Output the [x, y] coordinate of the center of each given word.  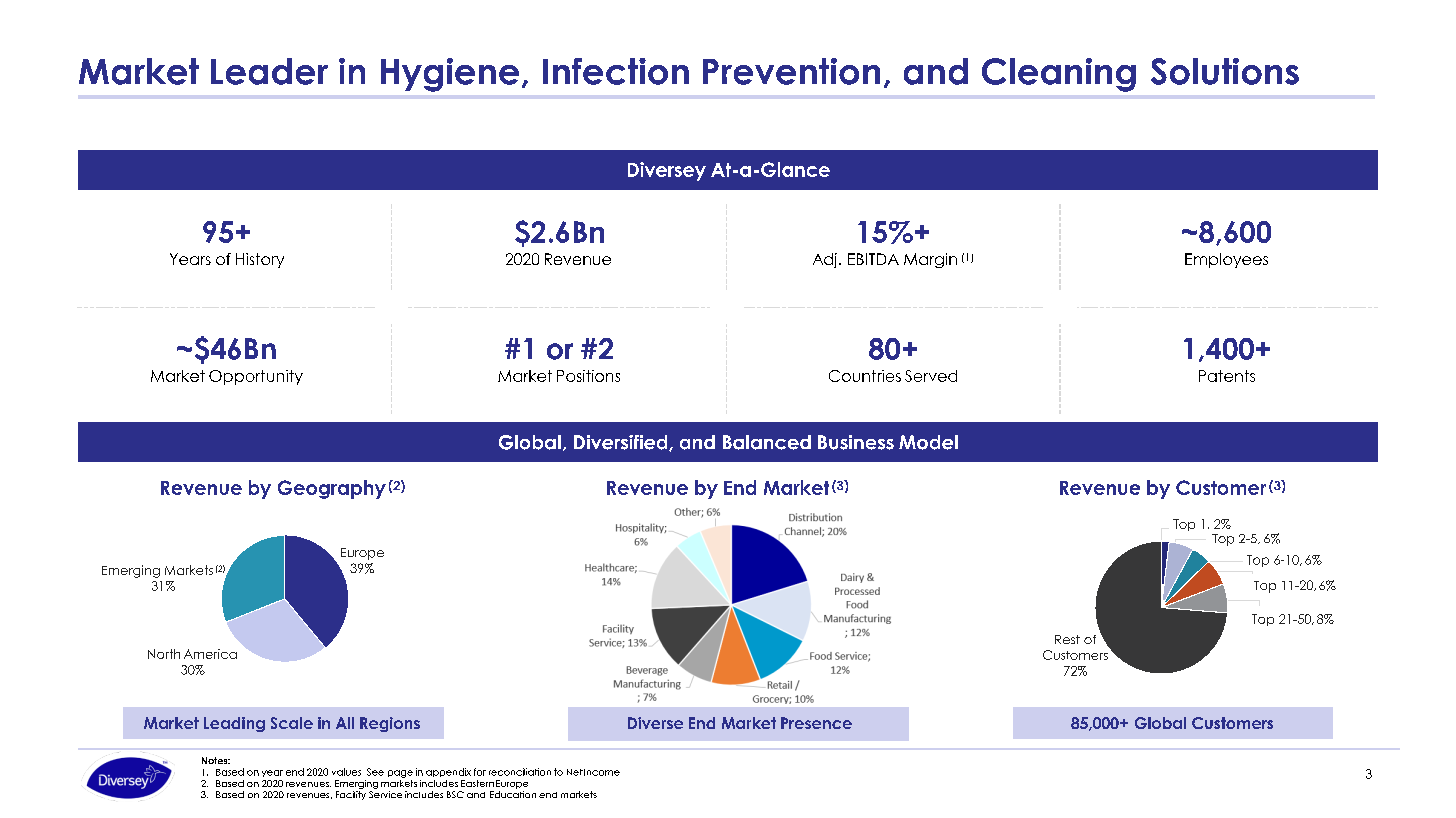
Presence [816, 723]
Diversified [622, 443]
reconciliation [520, 772]
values [346, 772]
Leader [269, 71]
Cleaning [1059, 75]
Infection [616, 71]
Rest [1067, 639]
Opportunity [256, 377]
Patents [1227, 376]
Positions [588, 376]
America [210, 654]
